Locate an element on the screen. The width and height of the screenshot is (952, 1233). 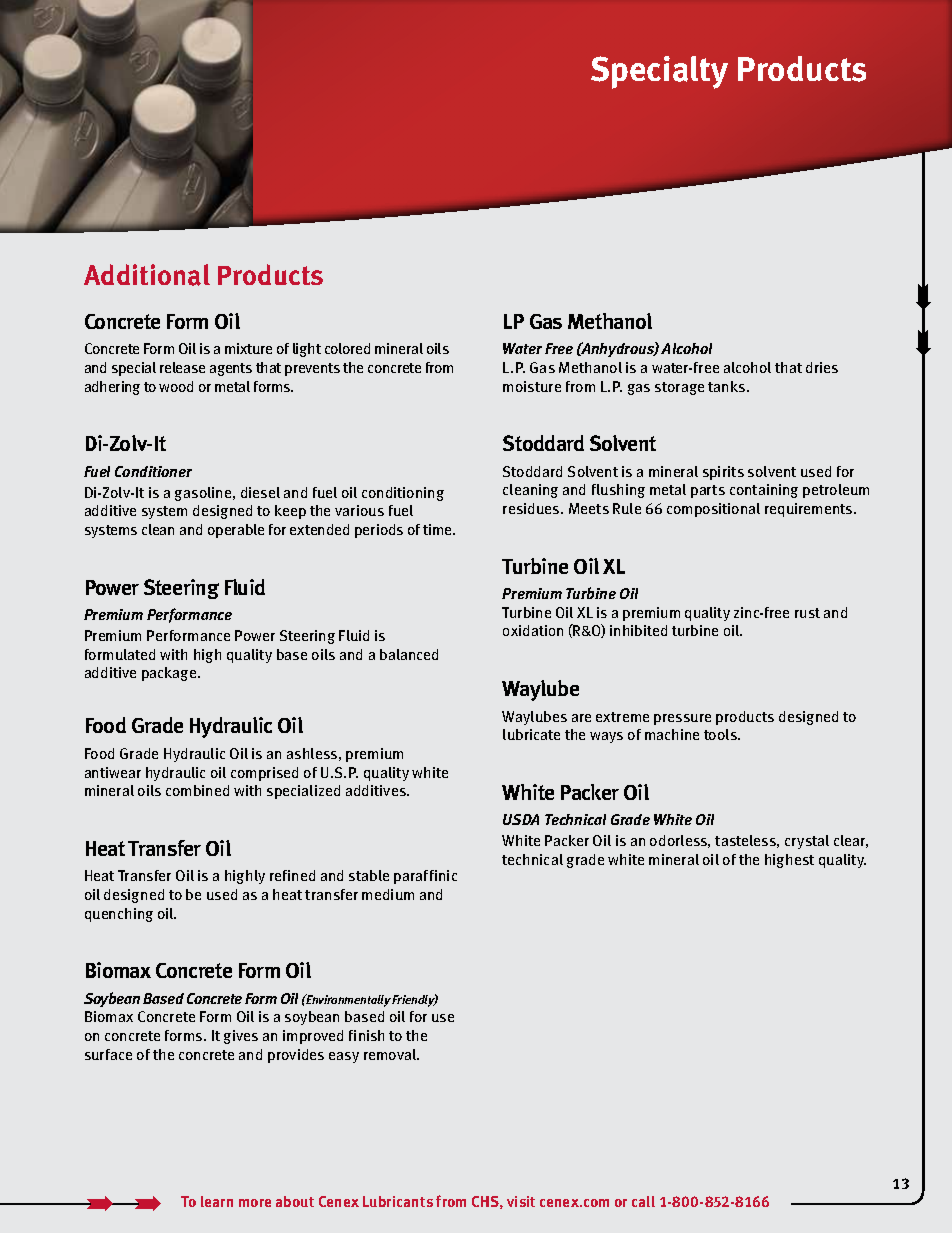
combined is located at coordinates (197, 790).
